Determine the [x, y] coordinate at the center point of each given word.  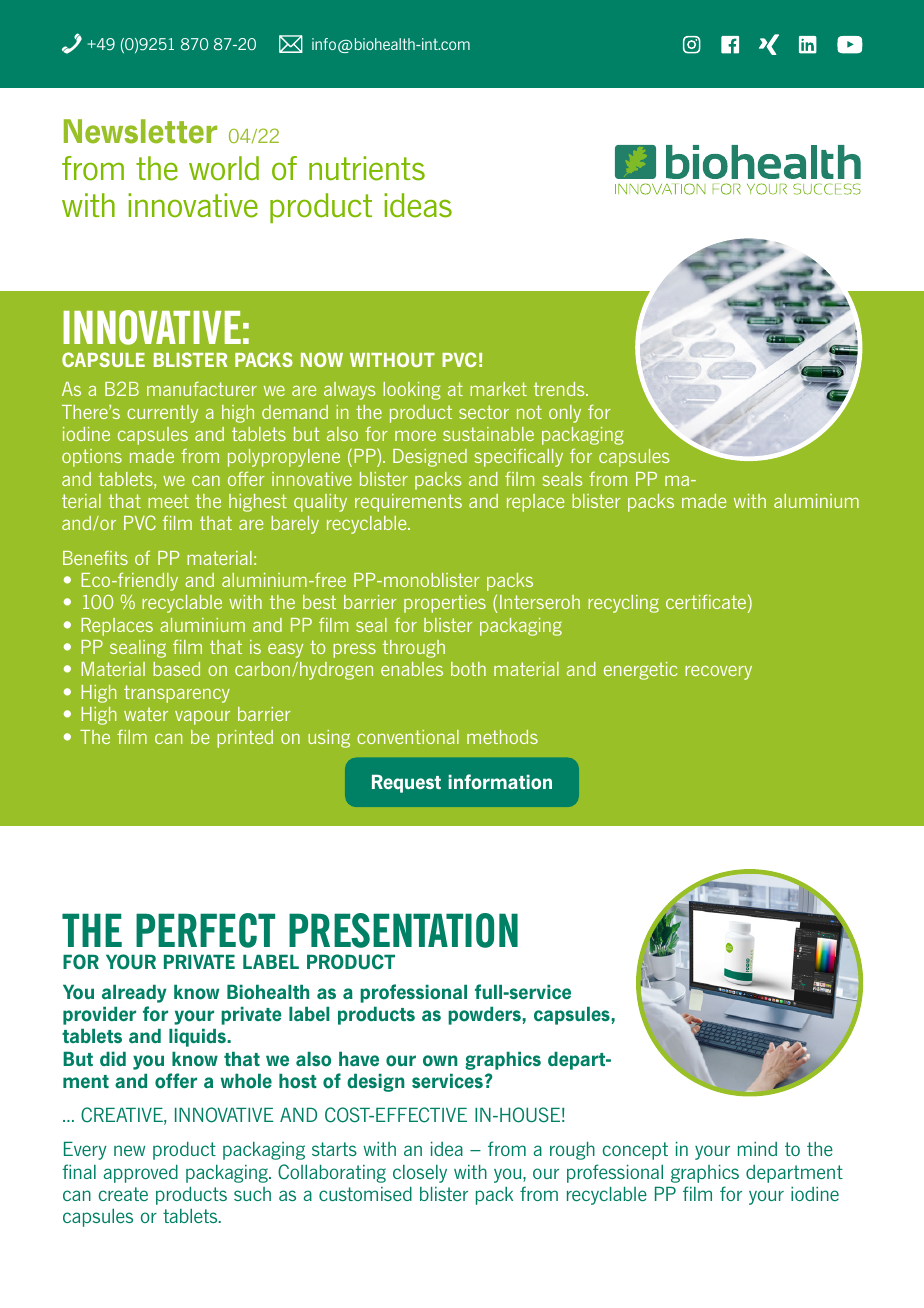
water [146, 714]
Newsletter [140, 131]
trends [560, 389]
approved [141, 1174]
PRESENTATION [403, 930]
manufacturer [202, 388]
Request [406, 784]
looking [412, 391]
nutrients [367, 168]
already [134, 994]
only [565, 414]
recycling [623, 604]
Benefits [95, 558]
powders [485, 1016]
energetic [640, 671]
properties [445, 604]
